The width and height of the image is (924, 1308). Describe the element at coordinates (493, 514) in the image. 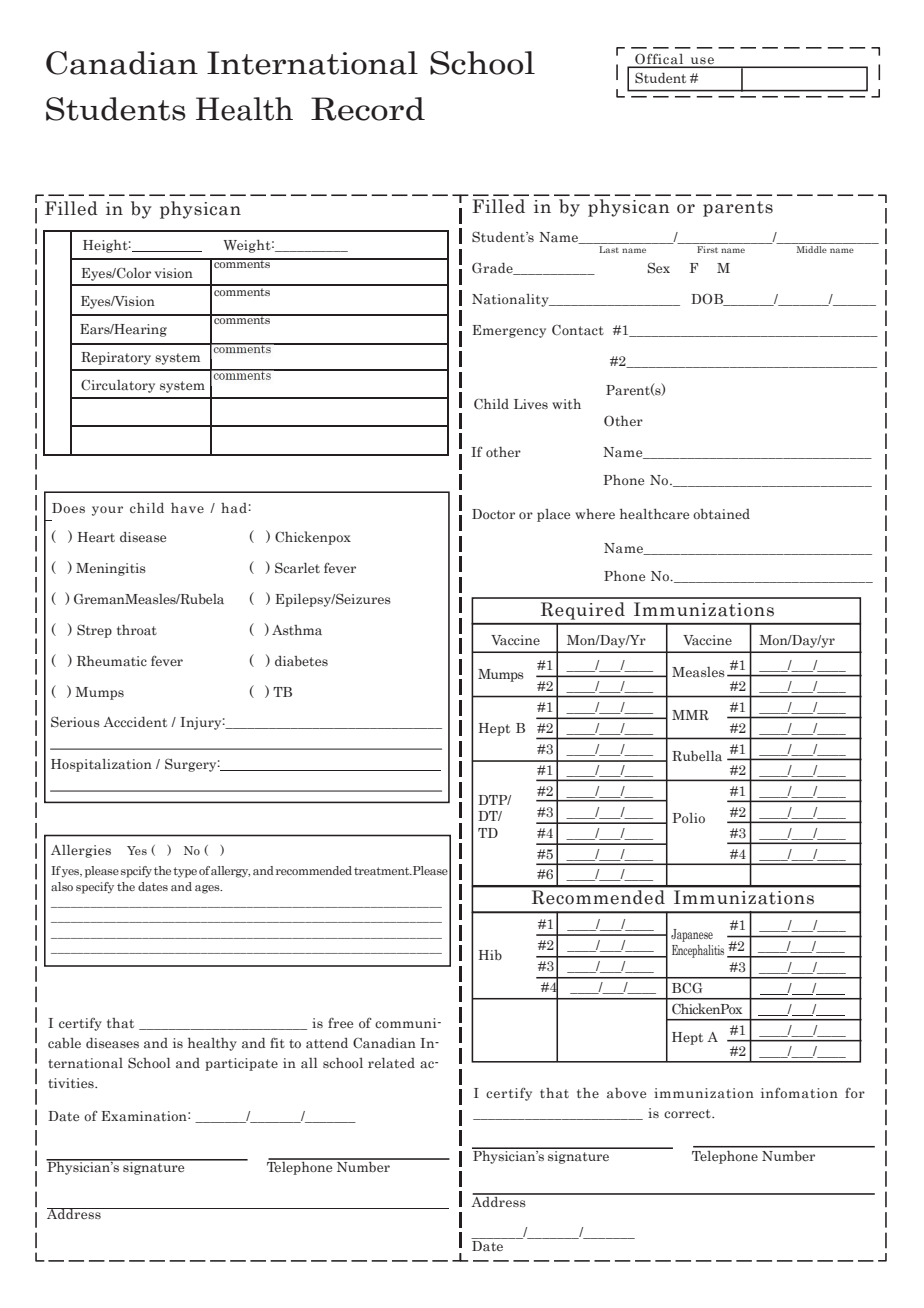

I see `Doctor` at that location.
